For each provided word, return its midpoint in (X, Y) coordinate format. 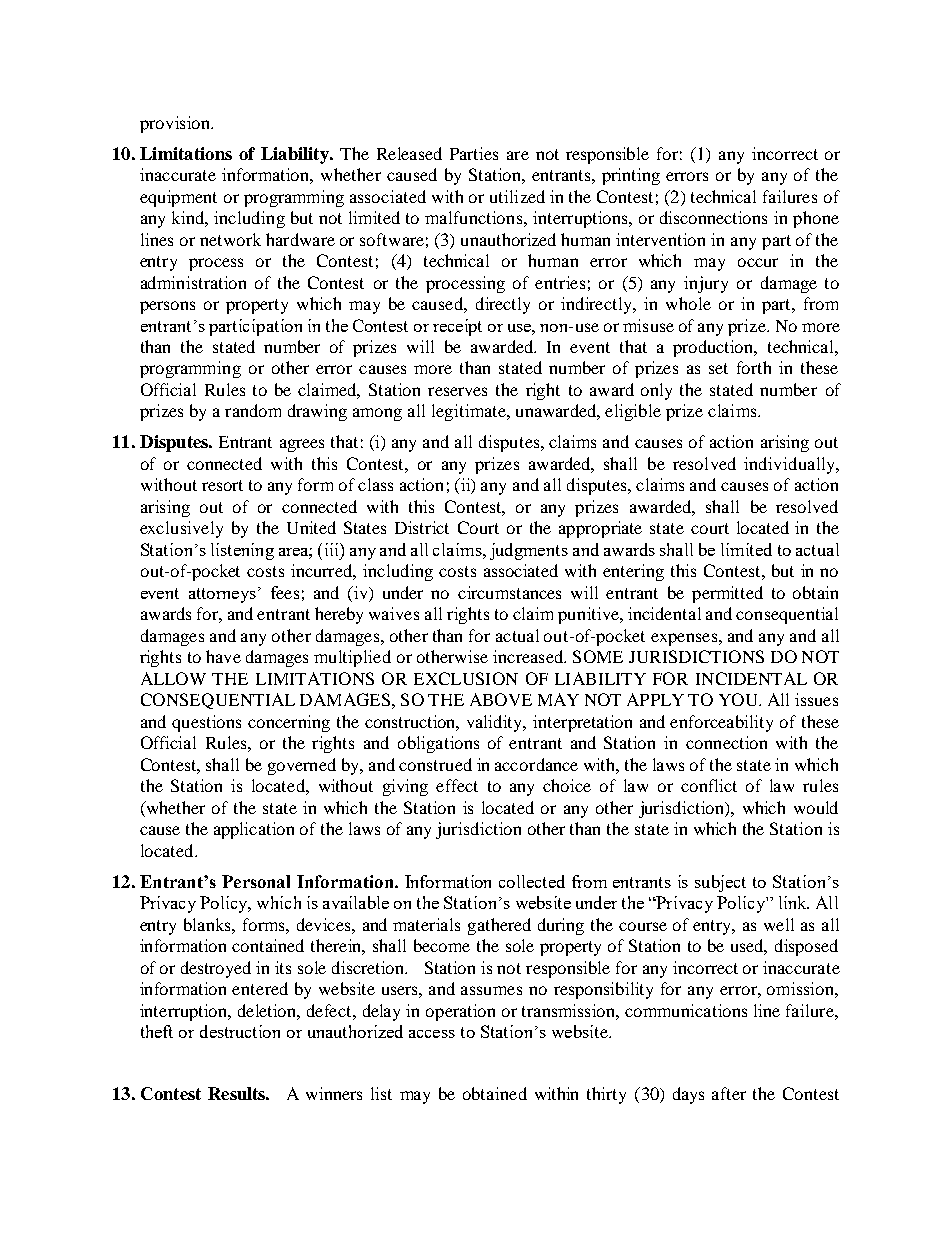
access (432, 1034)
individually (790, 465)
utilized (517, 196)
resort (222, 485)
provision (176, 124)
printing (631, 176)
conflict (709, 785)
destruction (240, 1031)
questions (206, 723)
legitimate (470, 412)
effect (457, 785)
